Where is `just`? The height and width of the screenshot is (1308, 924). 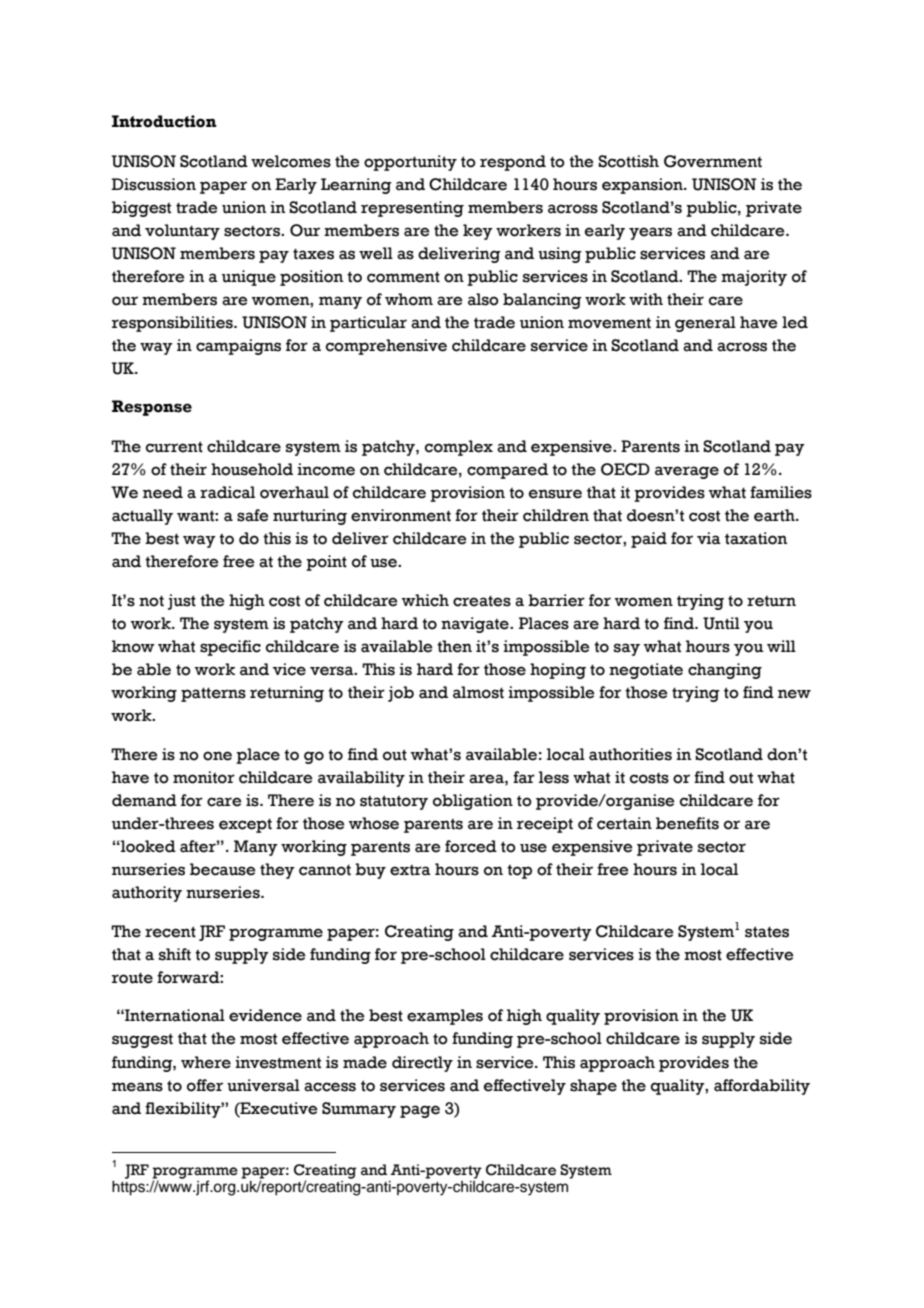
just is located at coordinates (182, 602).
